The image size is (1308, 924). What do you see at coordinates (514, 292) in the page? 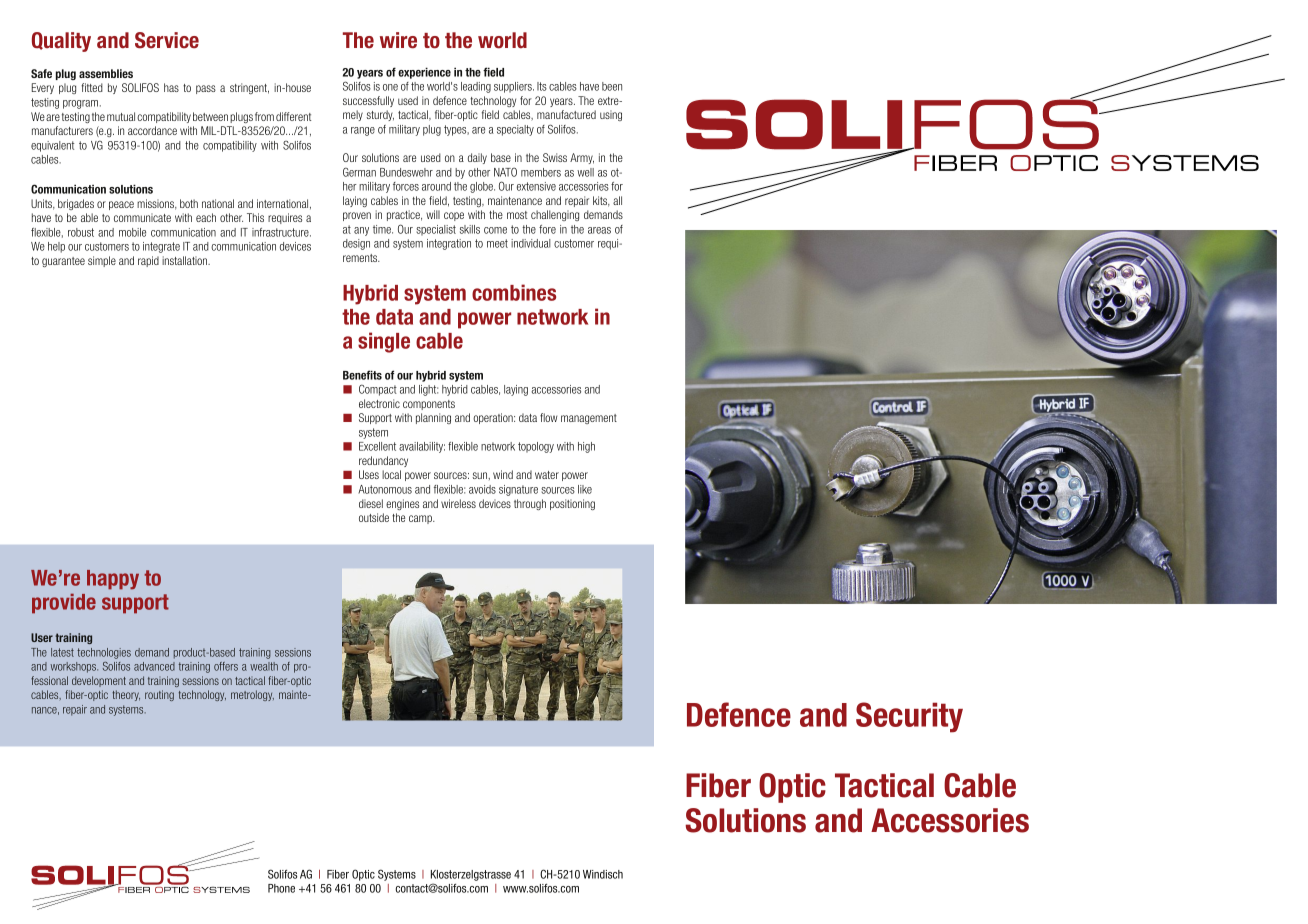
I see `combines` at bounding box center [514, 292].
